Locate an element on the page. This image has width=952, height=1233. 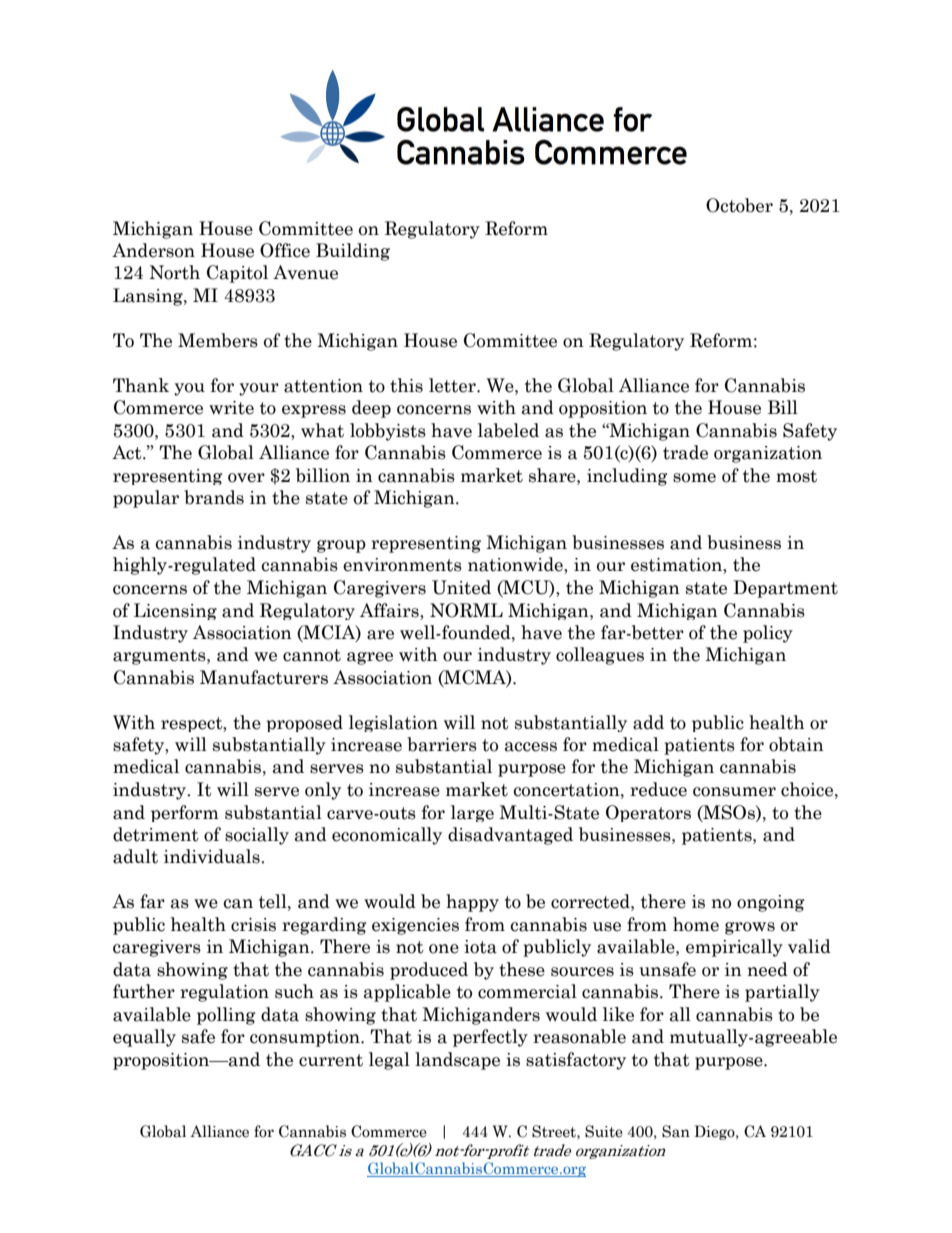
Licensing is located at coordinates (175, 611).
